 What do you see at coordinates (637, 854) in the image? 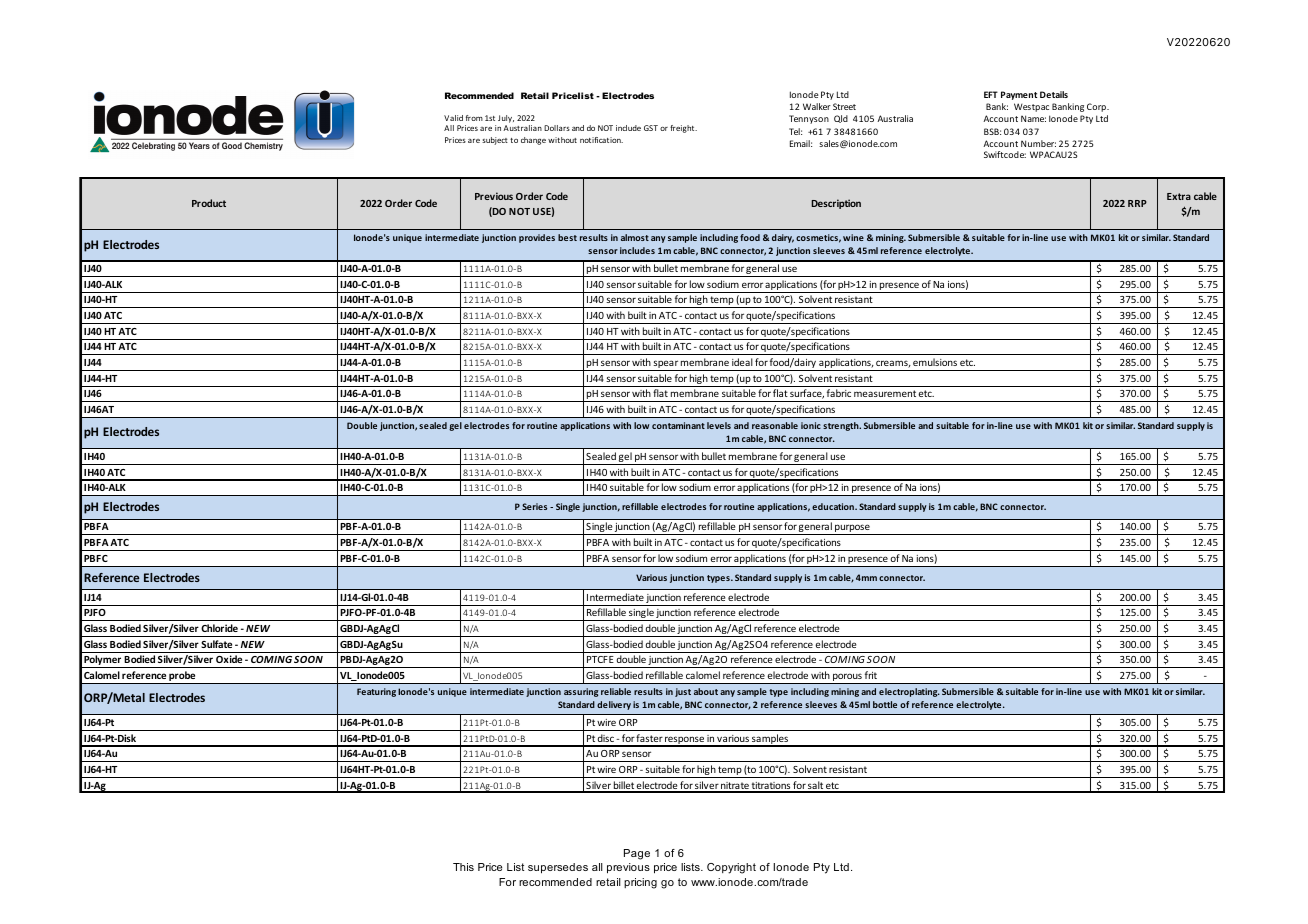
I see `Page` at bounding box center [637, 854].
